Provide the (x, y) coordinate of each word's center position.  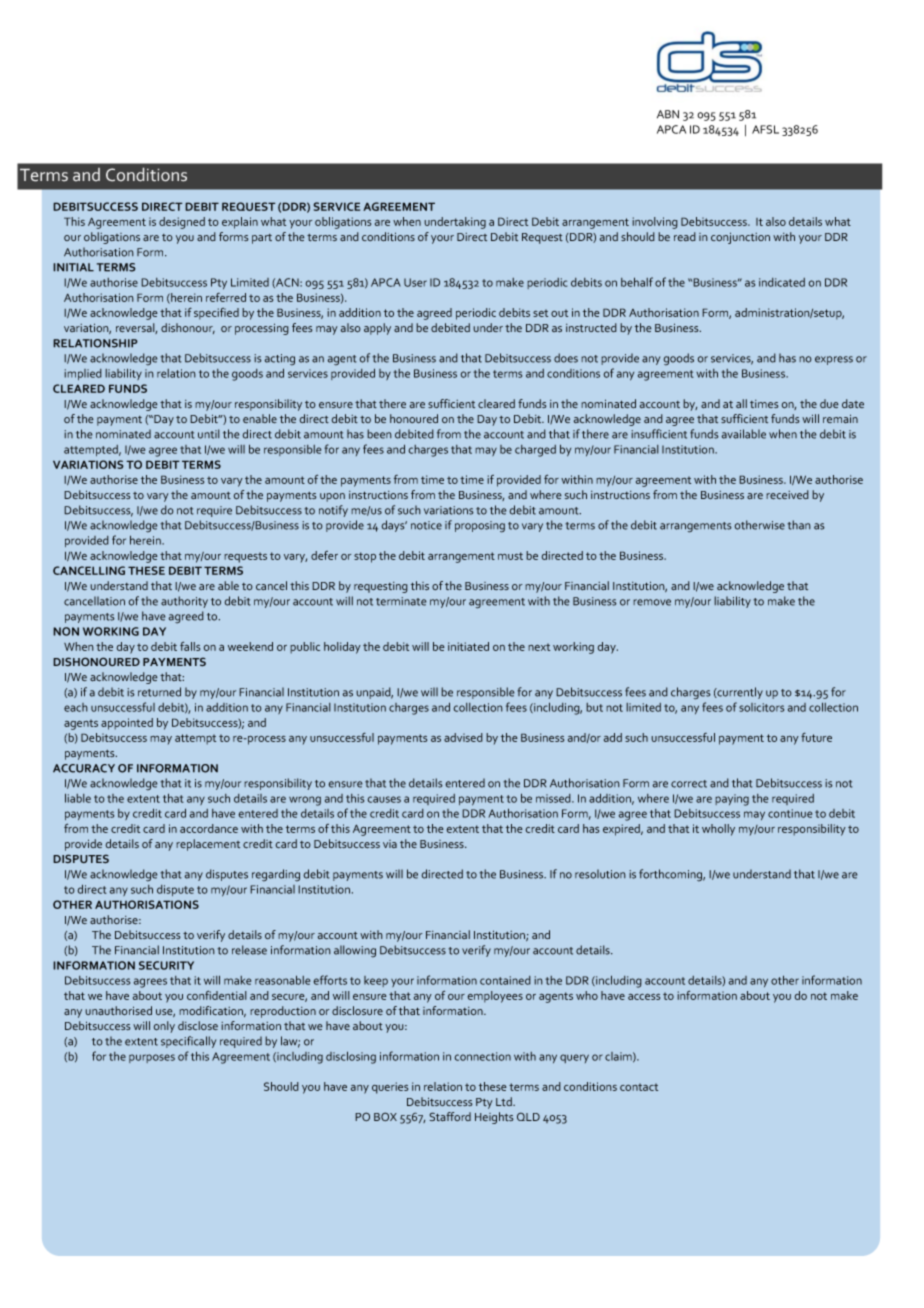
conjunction (740, 238)
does (566, 358)
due (829, 403)
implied (83, 374)
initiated (468, 646)
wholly (718, 830)
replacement (208, 845)
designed (182, 223)
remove (652, 602)
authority (184, 602)
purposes (152, 1058)
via (390, 844)
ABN (668, 114)
